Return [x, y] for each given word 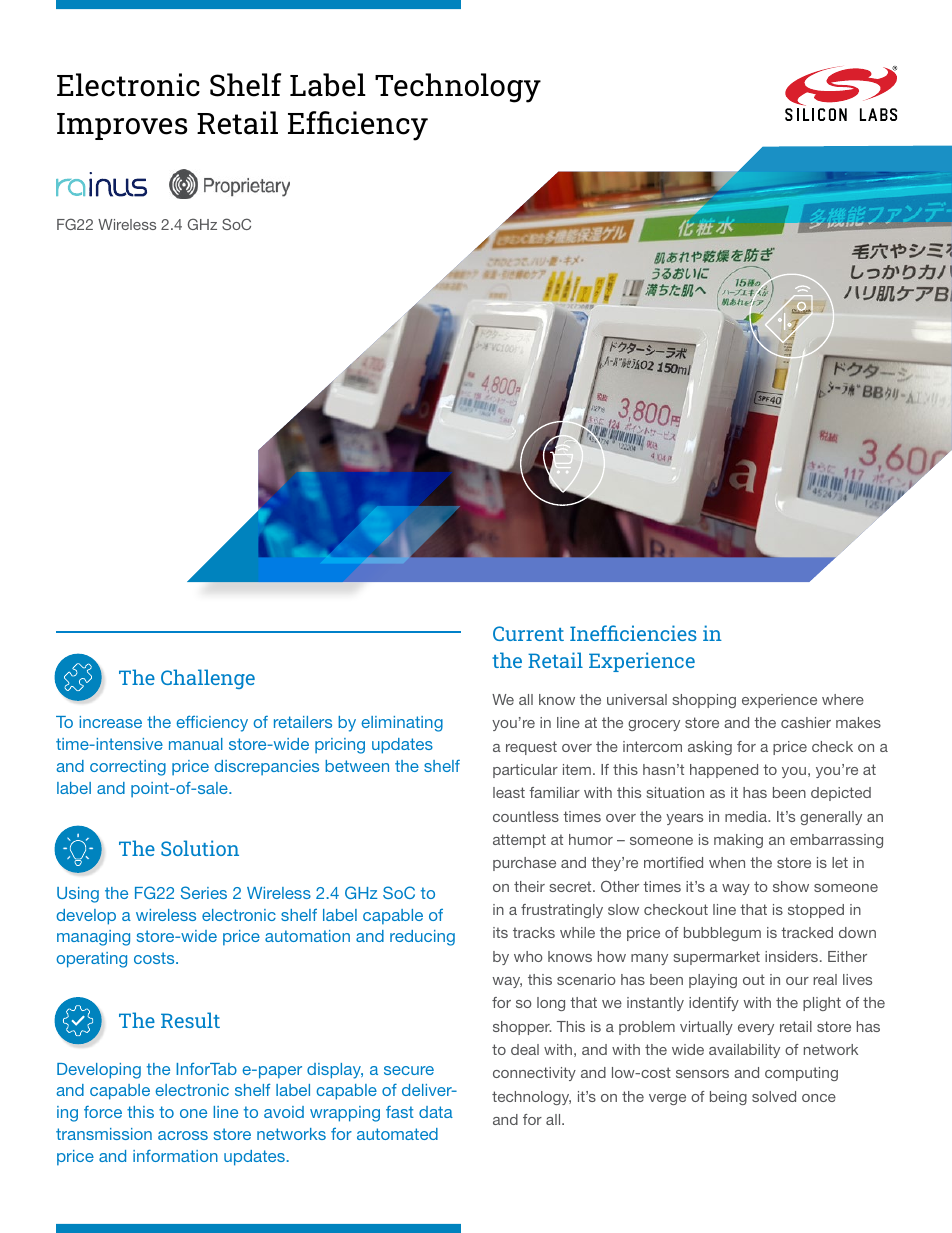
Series [204, 892]
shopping [704, 701]
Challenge [208, 679]
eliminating [402, 724]
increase [111, 722]
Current [528, 633]
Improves [122, 126]
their [529, 886]
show [791, 886]
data [436, 1112]
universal [637, 699]
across [183, 1135]
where [843, 699]
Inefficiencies [633, 633]
